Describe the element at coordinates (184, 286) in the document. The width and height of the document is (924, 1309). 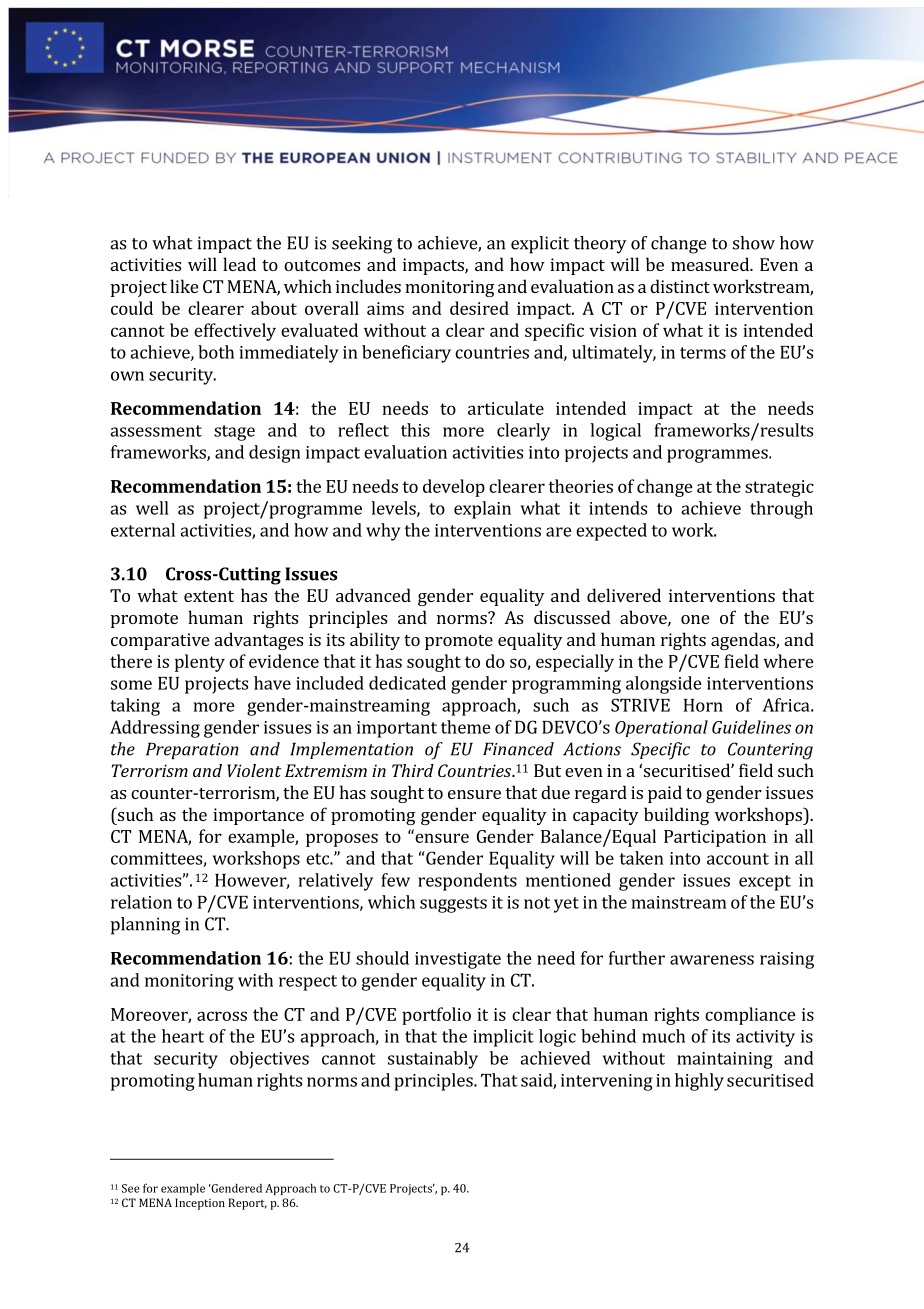
I see `like` at that location.
